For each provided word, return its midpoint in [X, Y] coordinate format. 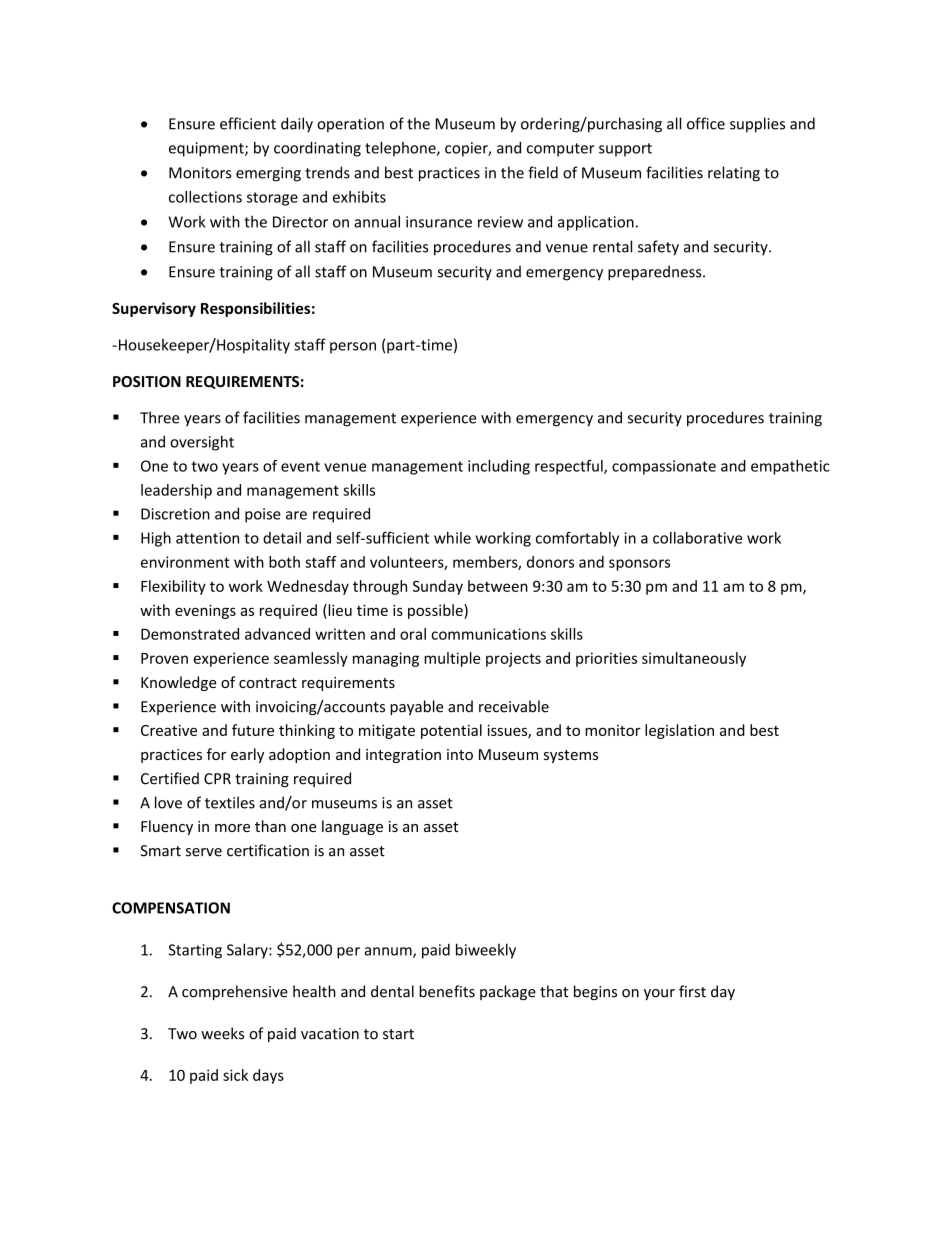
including [499, 467]
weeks [222, 1033]
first [692, 991]
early [247, 755]
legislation [679, 731]
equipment [207, 149]
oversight [202, 443]
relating [734, 174]
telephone [401, 149]
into [460, 754]
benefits [447, 991]
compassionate [664, 467]
